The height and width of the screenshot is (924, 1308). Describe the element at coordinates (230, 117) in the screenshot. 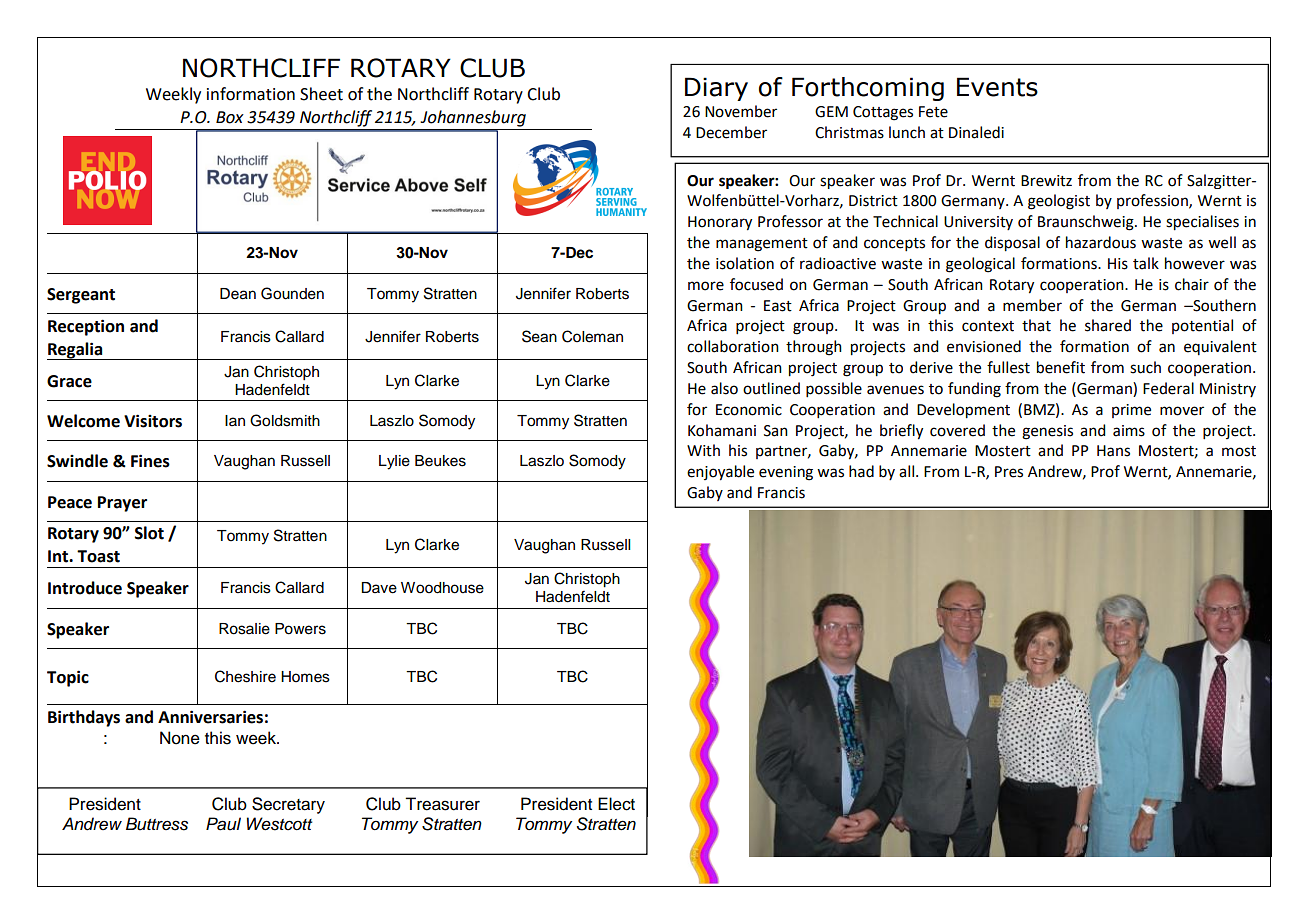

I see `Box` at that location.
